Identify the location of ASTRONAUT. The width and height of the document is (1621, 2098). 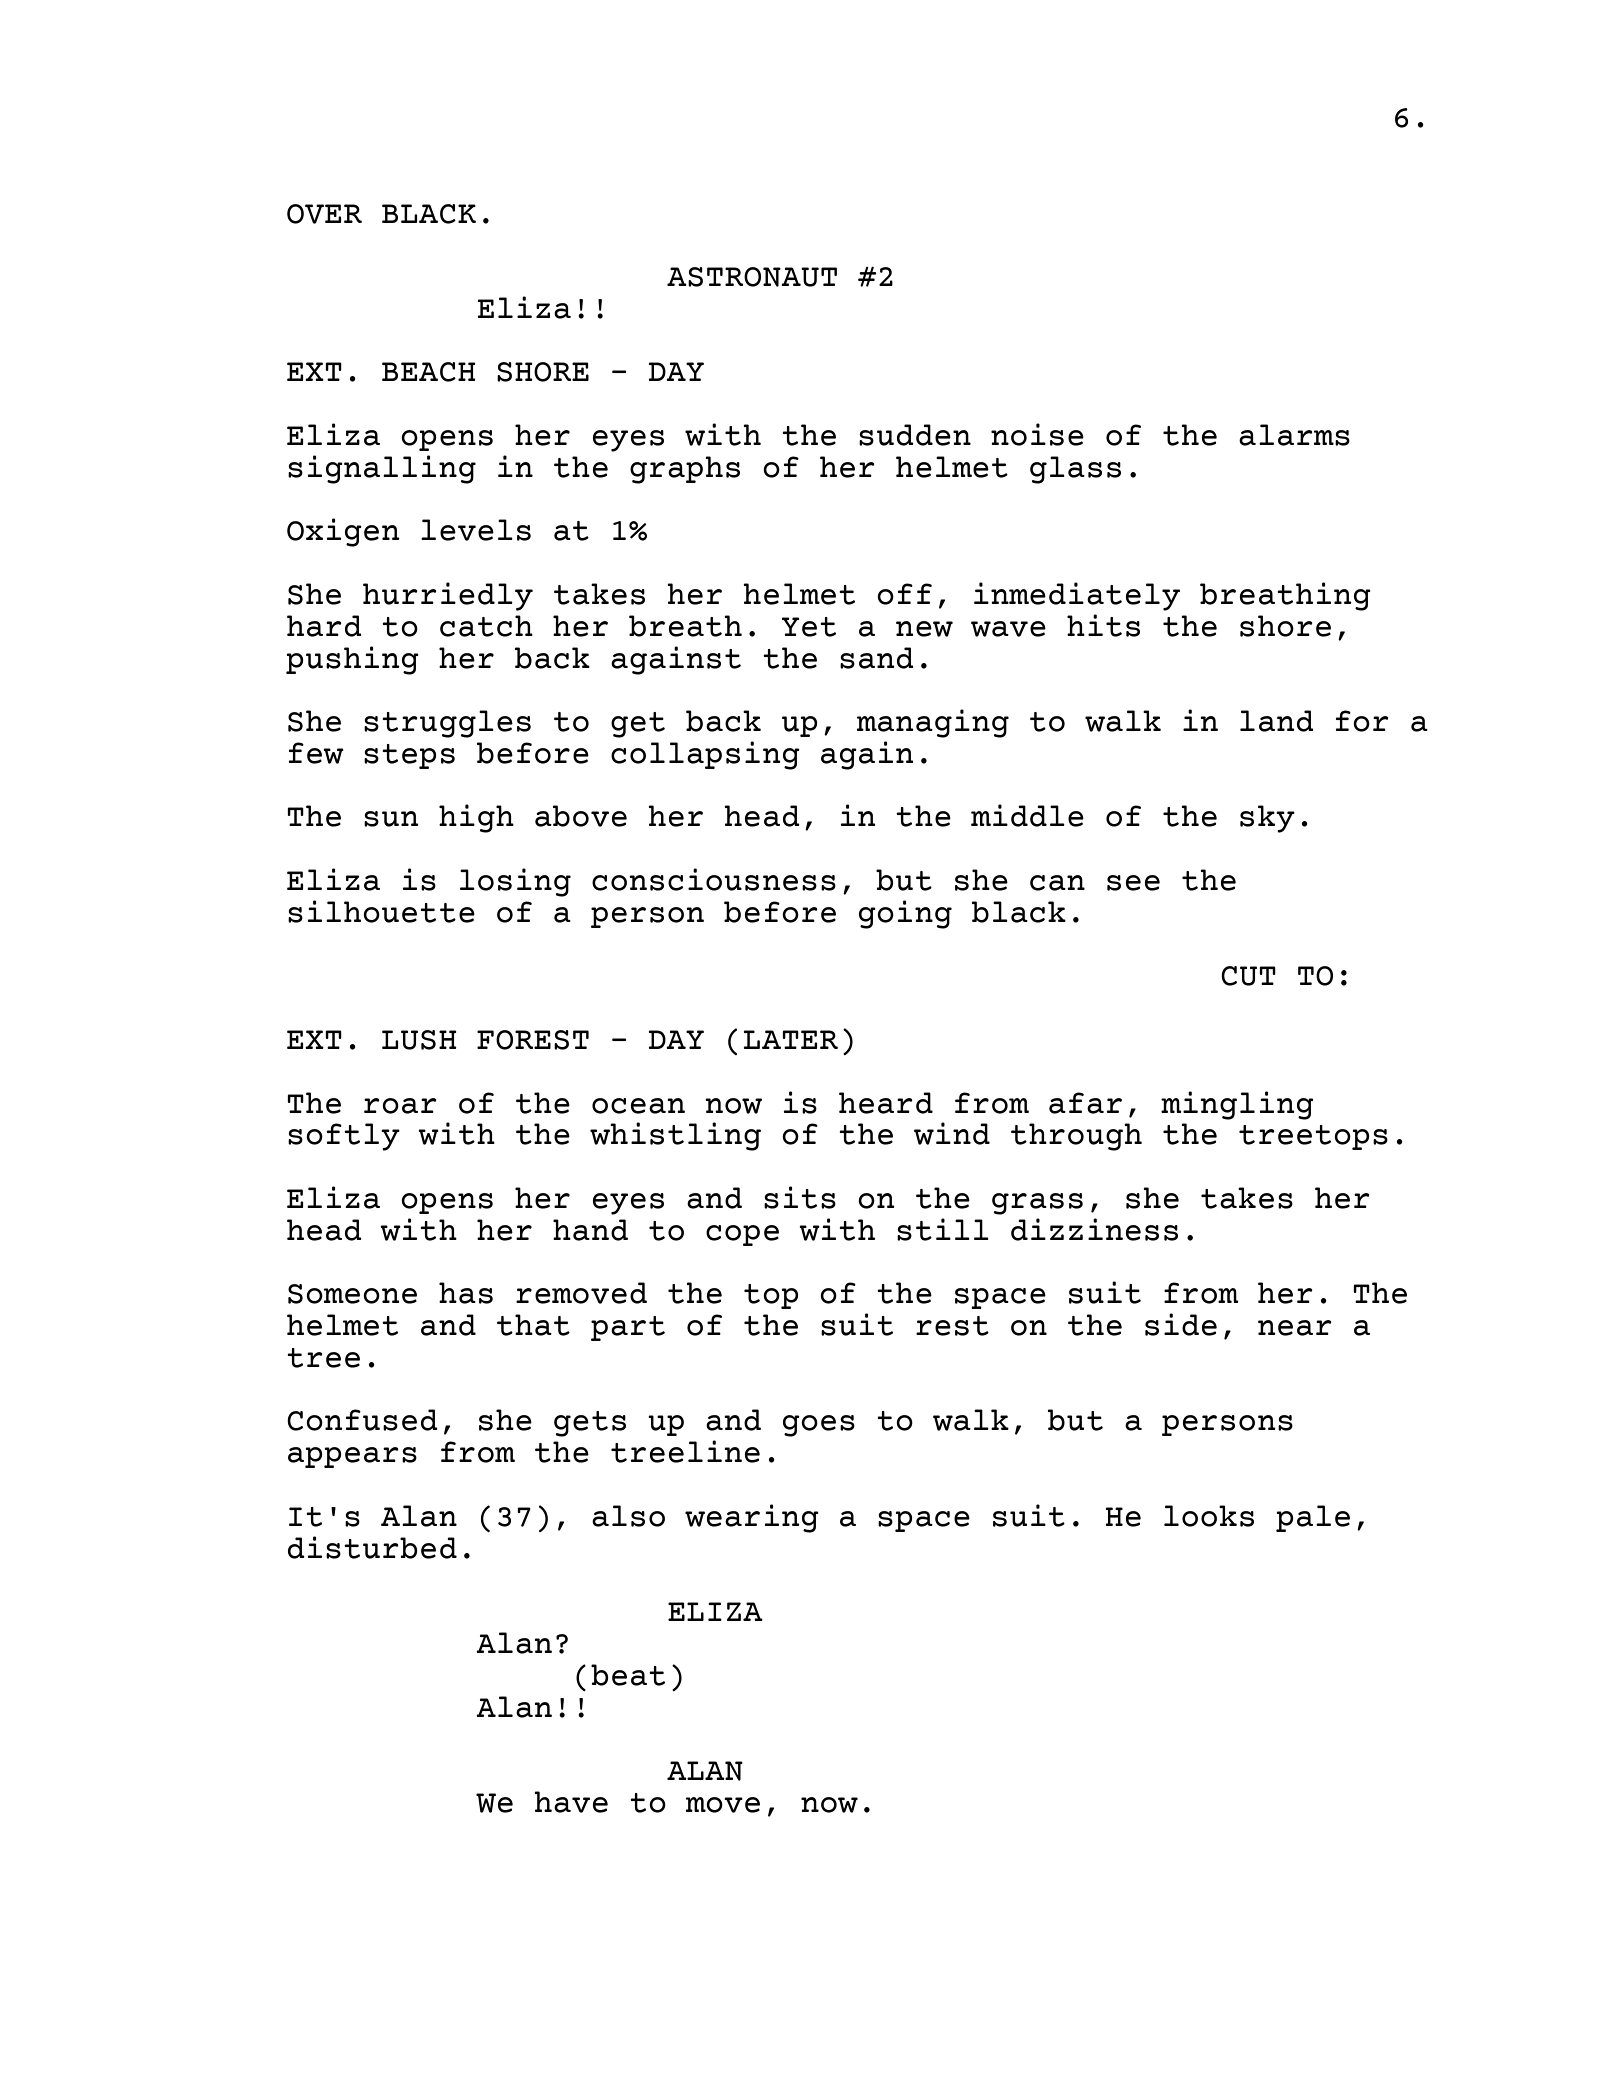
(752, 277).
